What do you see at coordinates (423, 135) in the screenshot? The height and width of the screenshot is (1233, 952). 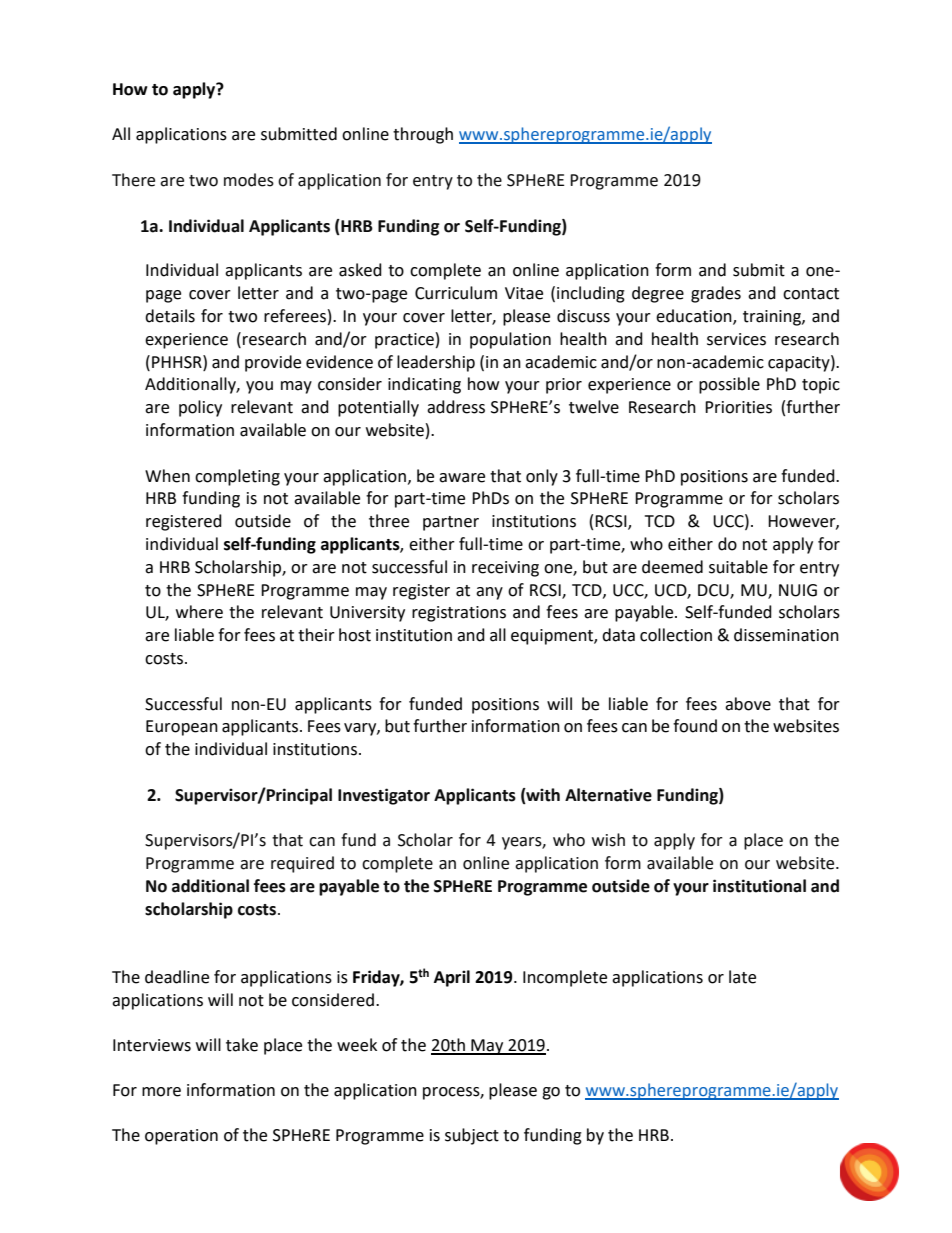 I see `through` at bounding box center [423, 135].
